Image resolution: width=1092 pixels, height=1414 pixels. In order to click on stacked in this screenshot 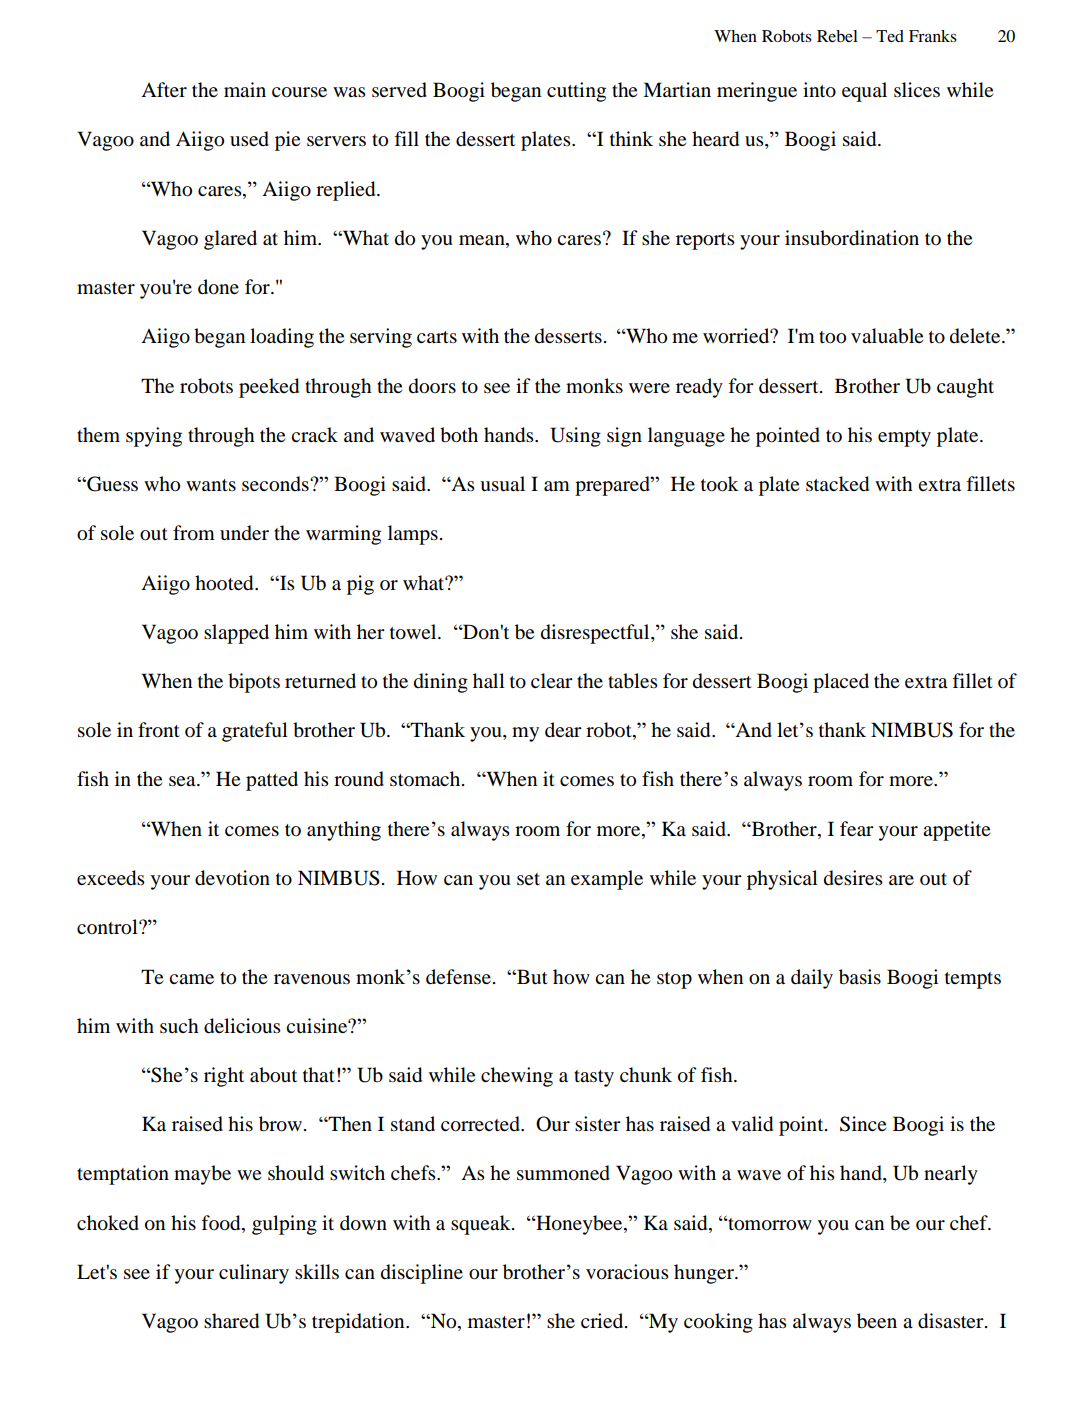, I will do `click(837, 484)`.
